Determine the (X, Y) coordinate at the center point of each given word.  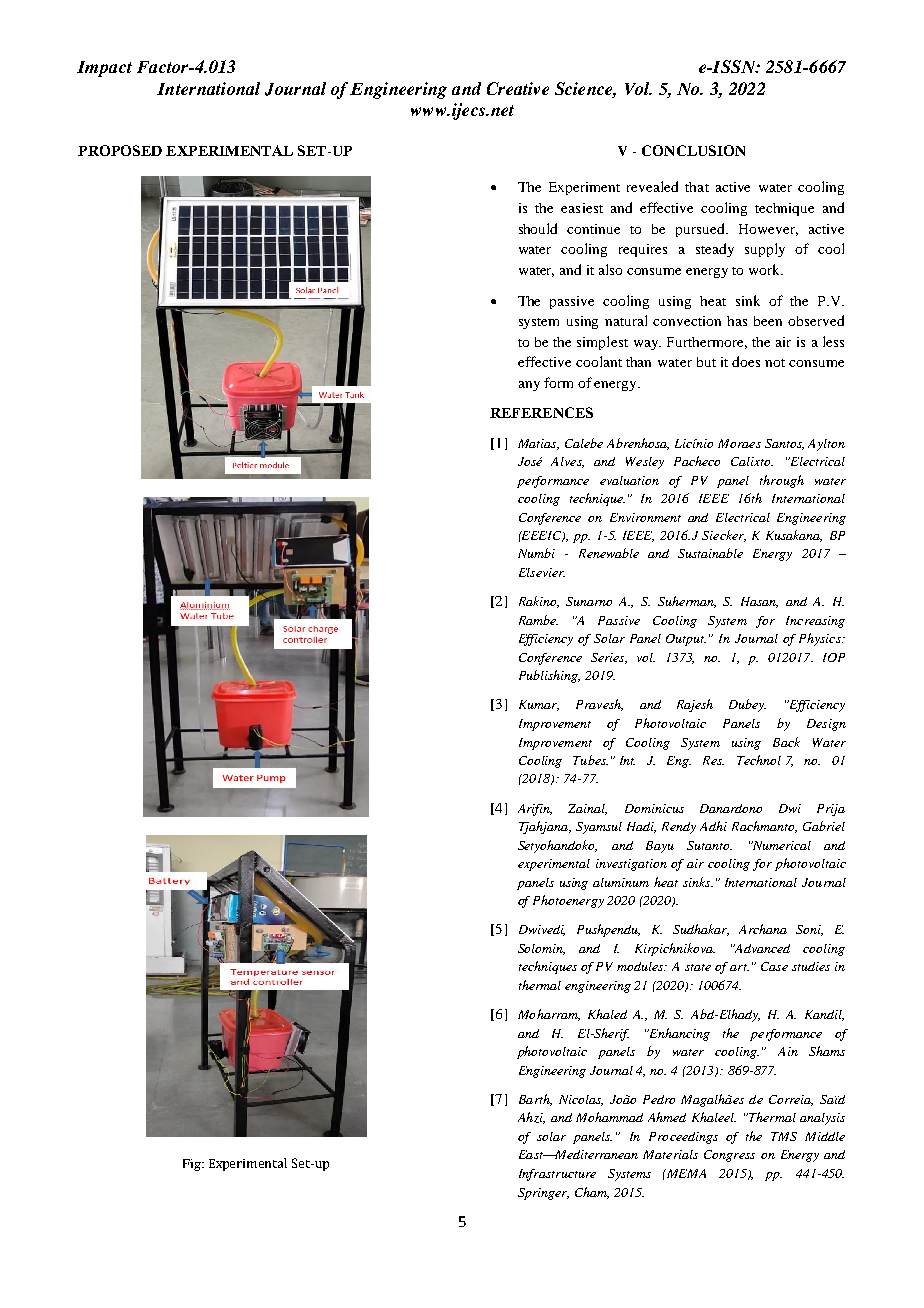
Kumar (539, 705)
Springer (543, 1194)
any (529, 386)
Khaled (607, 1014)
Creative (518, 88)
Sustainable (710, 553)
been (768, 321)
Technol (759, 760)
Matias (538, 444)
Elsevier (542, 572)
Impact (104, 69)
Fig (193, 1165)
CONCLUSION (693, 150)
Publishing (549, 676)
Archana (763, 929)
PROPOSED (120, 150)
